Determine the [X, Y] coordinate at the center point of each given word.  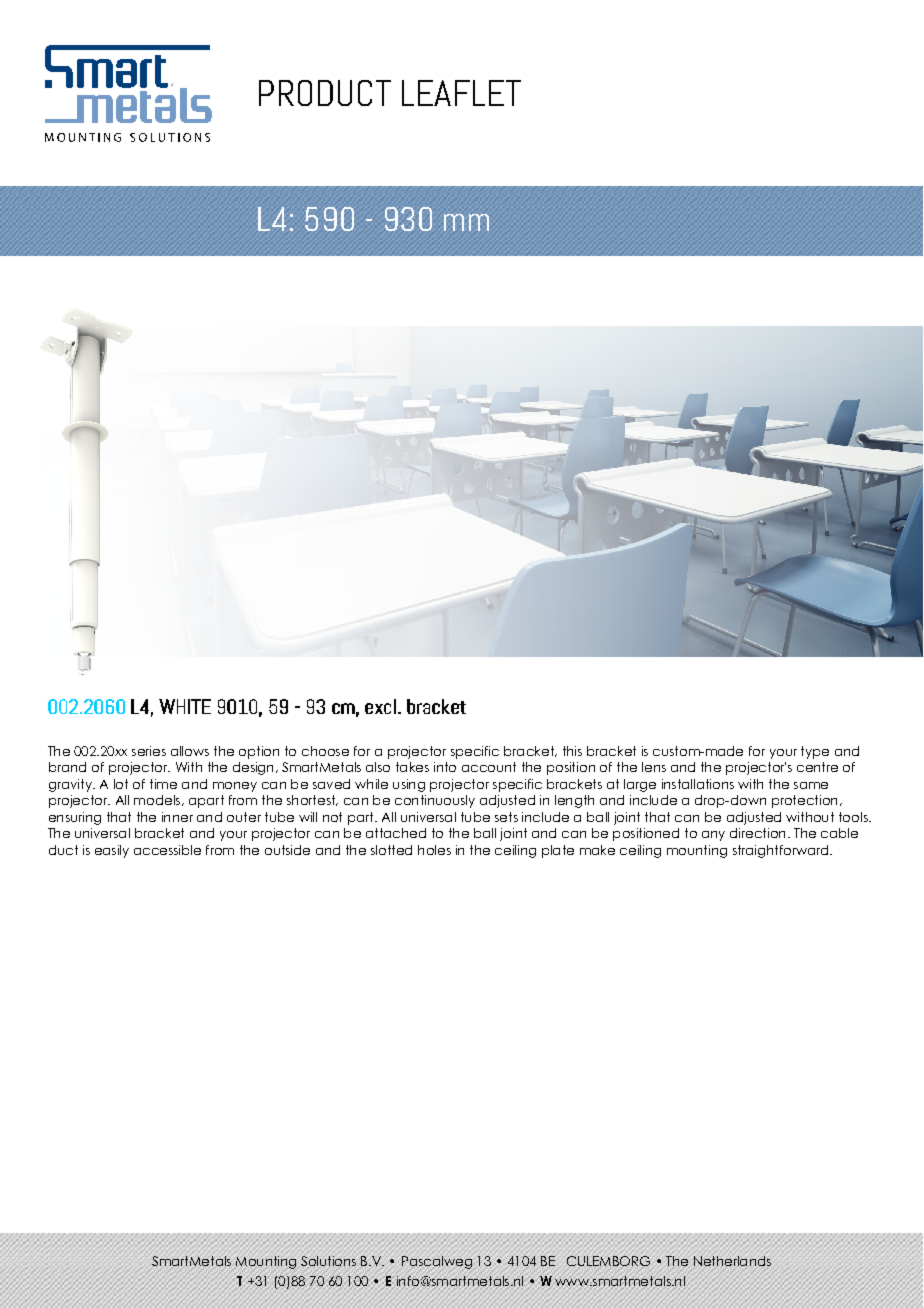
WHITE [185, 706]
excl [380, 706]
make [597, 850]
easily [112, 851]
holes [434, 850]
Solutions [328, 1261]
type [815, 752]
